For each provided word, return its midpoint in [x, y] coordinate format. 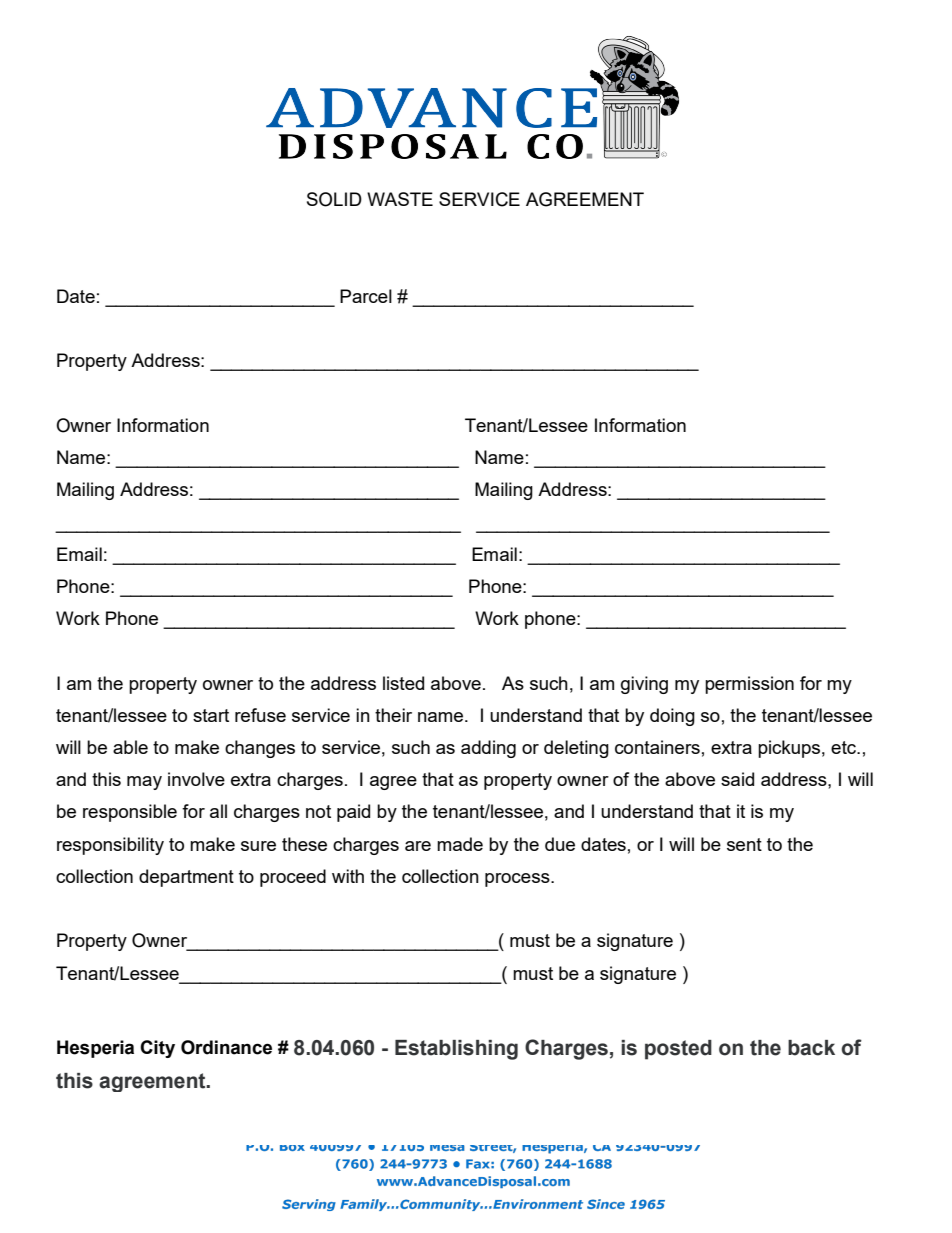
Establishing [456, 1050]
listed [403, 683]
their [393, 715]
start [211, 715]
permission [749, 685]
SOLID [334, 199]
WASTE [400, 199]
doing [672, 717]
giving [644, 685]
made [460, 844]
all [218, 811]
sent [744, 844]
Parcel [366, 296]
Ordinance [226, 1047]
